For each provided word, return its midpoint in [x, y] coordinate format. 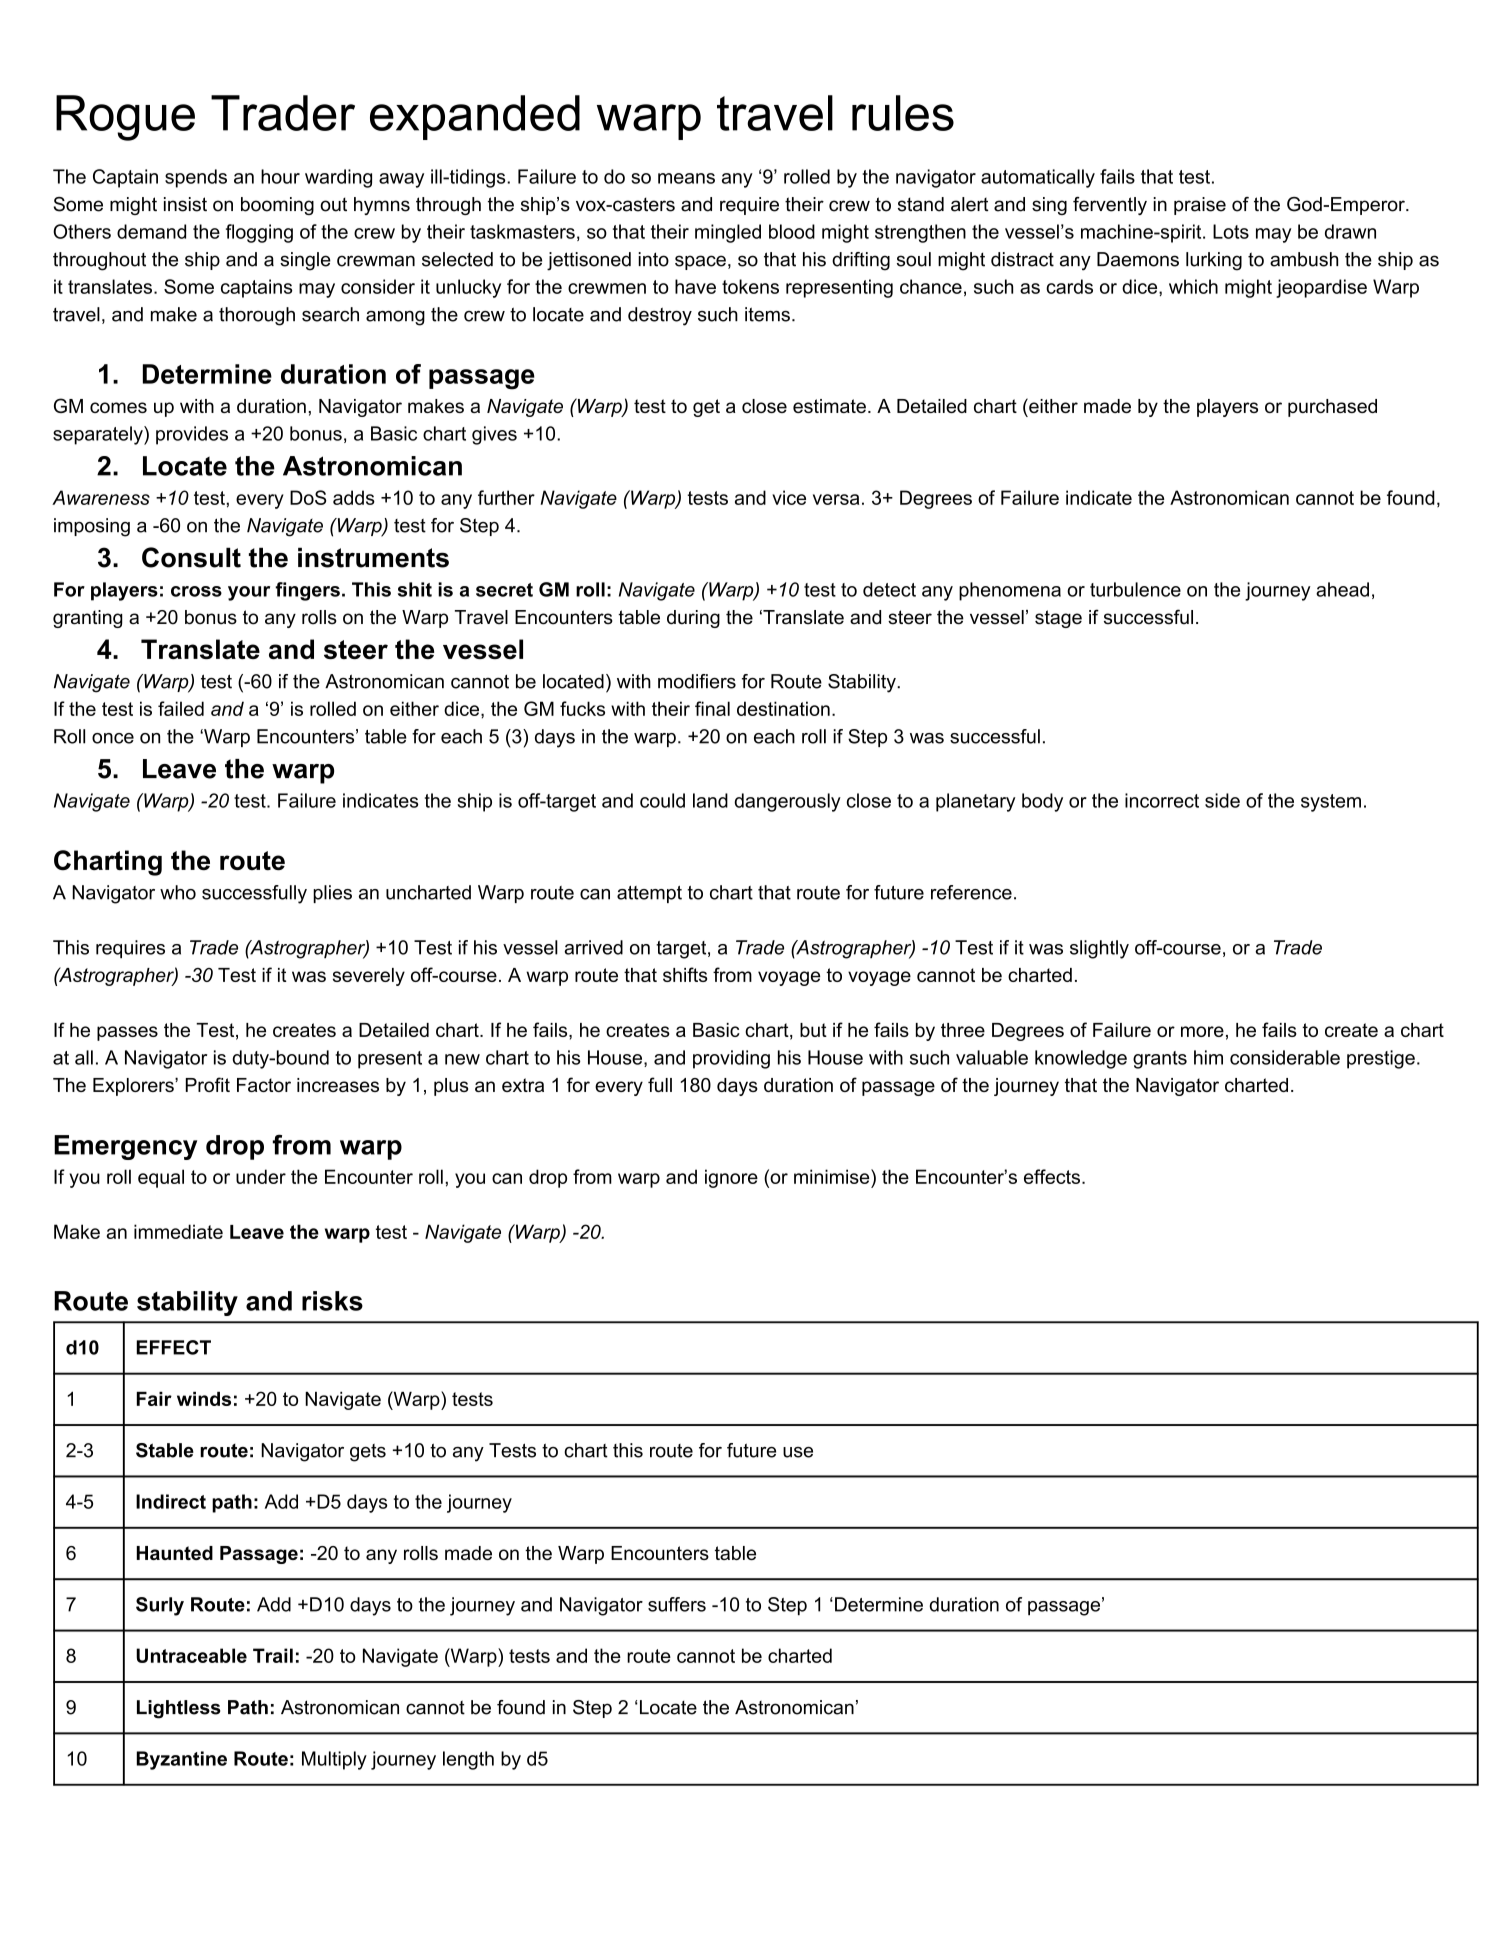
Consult [191, 557]
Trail [273, 1655]
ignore [731, 1178]
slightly [1099, 949]
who [178, 892]
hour [280, 176]
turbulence [1135, 589]
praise [1200, 206]
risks [332, 1301]
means [686, 178]
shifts [685, 974]
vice [789, 497]
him [1208, 1057]
